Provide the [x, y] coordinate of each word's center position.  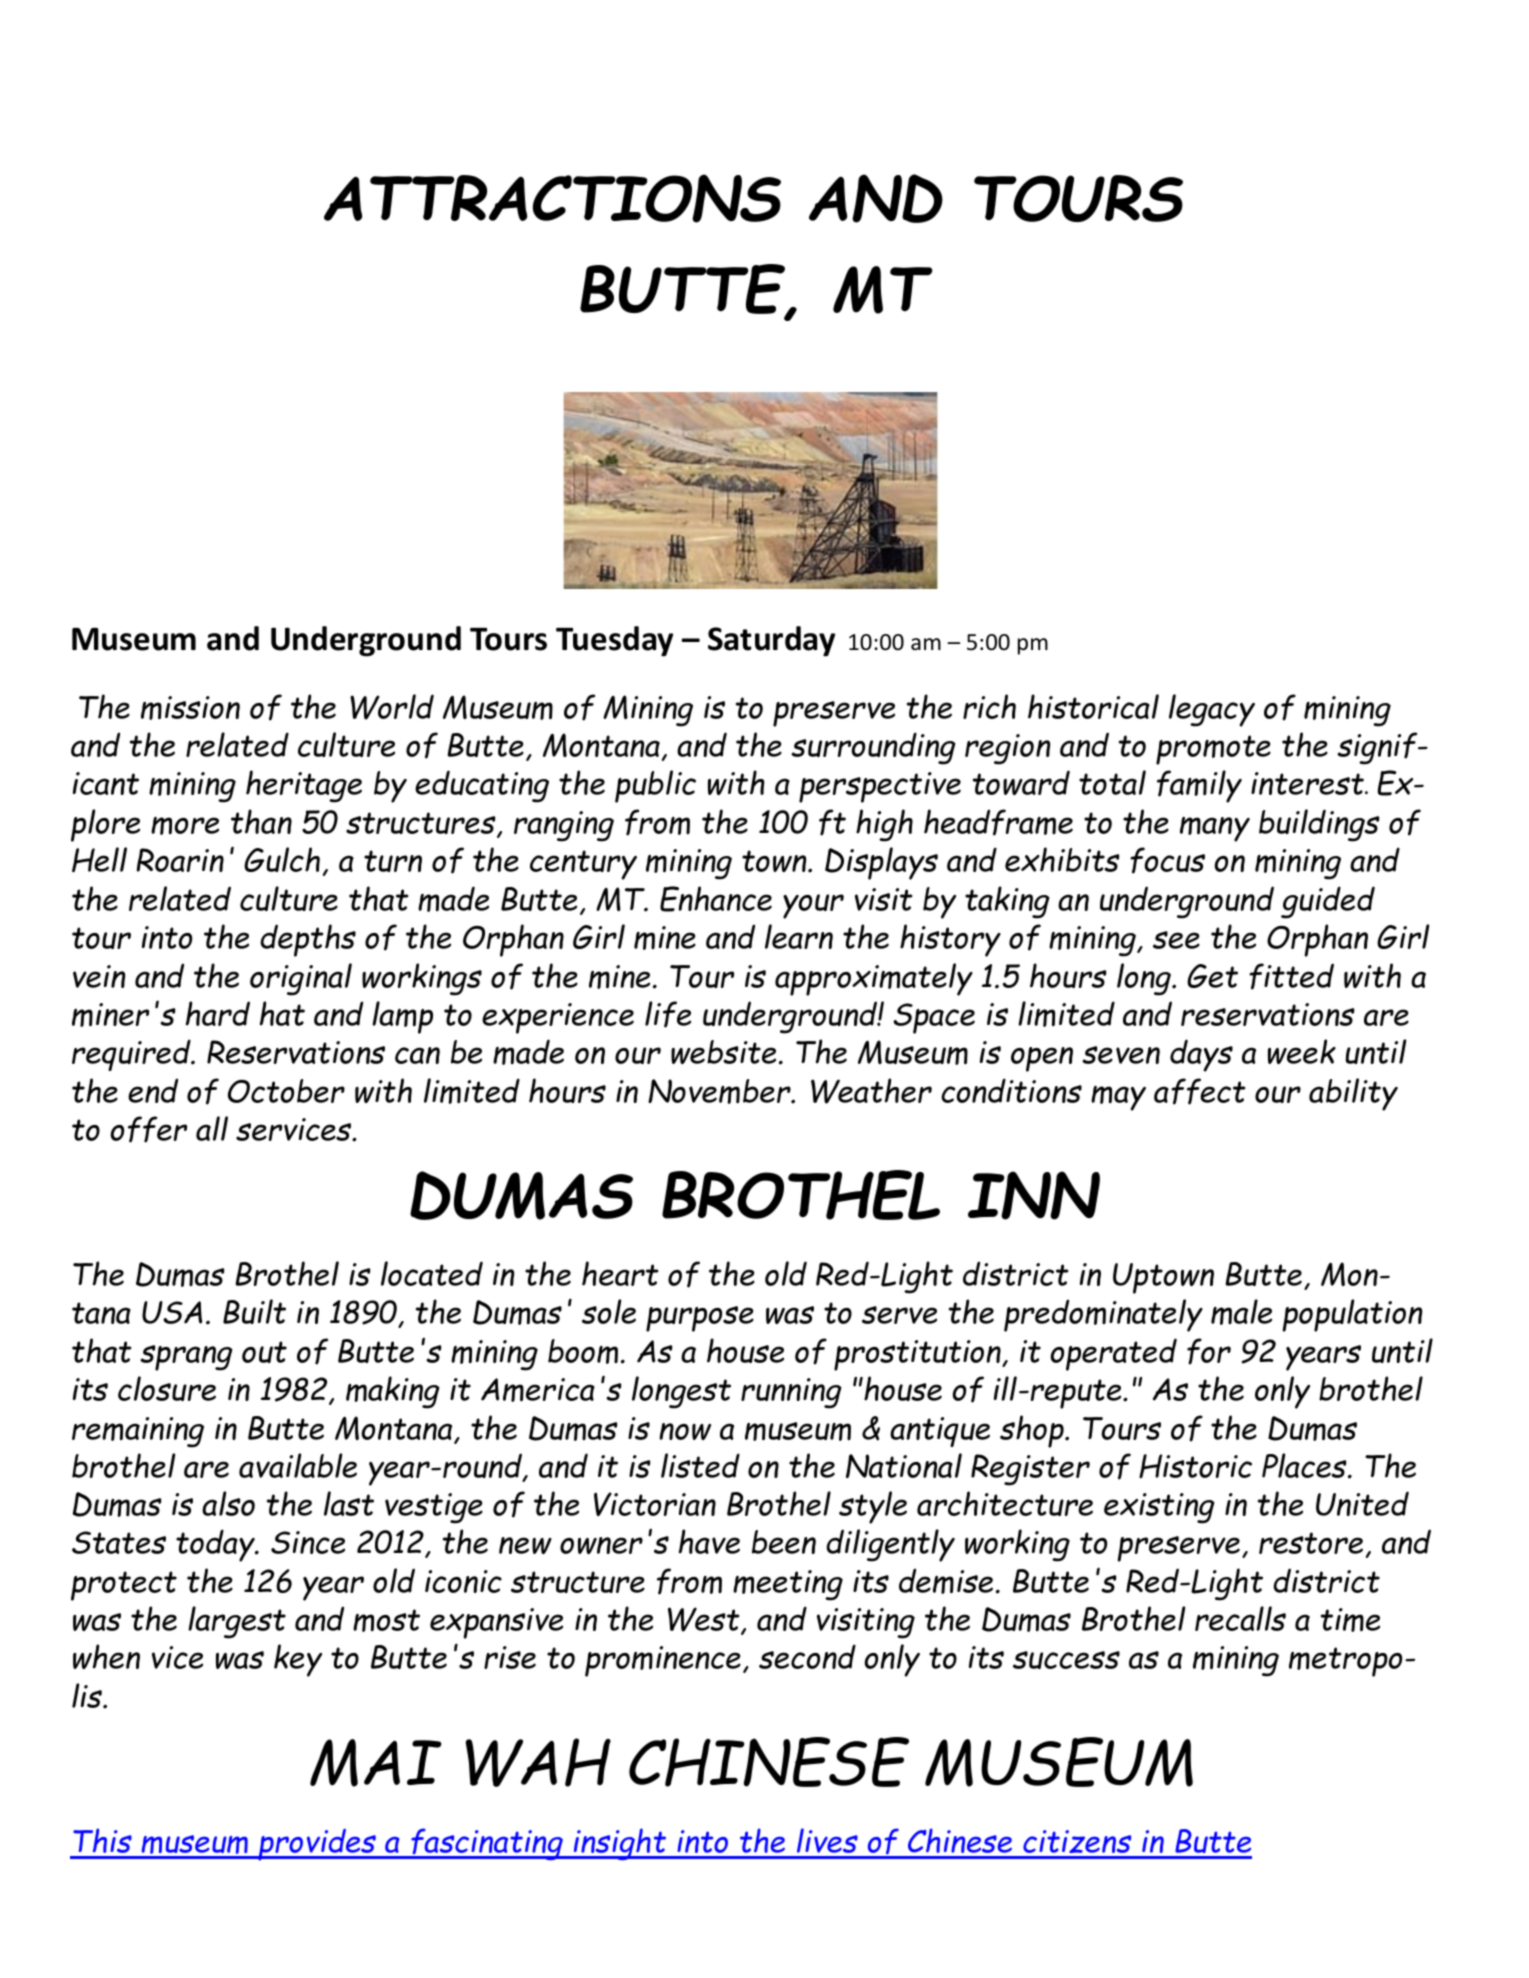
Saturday [771, 641]
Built [254, 1311]
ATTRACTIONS [552, 198]
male [1241, 1312]
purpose [700, 1319]
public [655, 786]
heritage [304, 786]
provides [317, 1845]
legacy [1212, 710]
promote [1213, 750]
